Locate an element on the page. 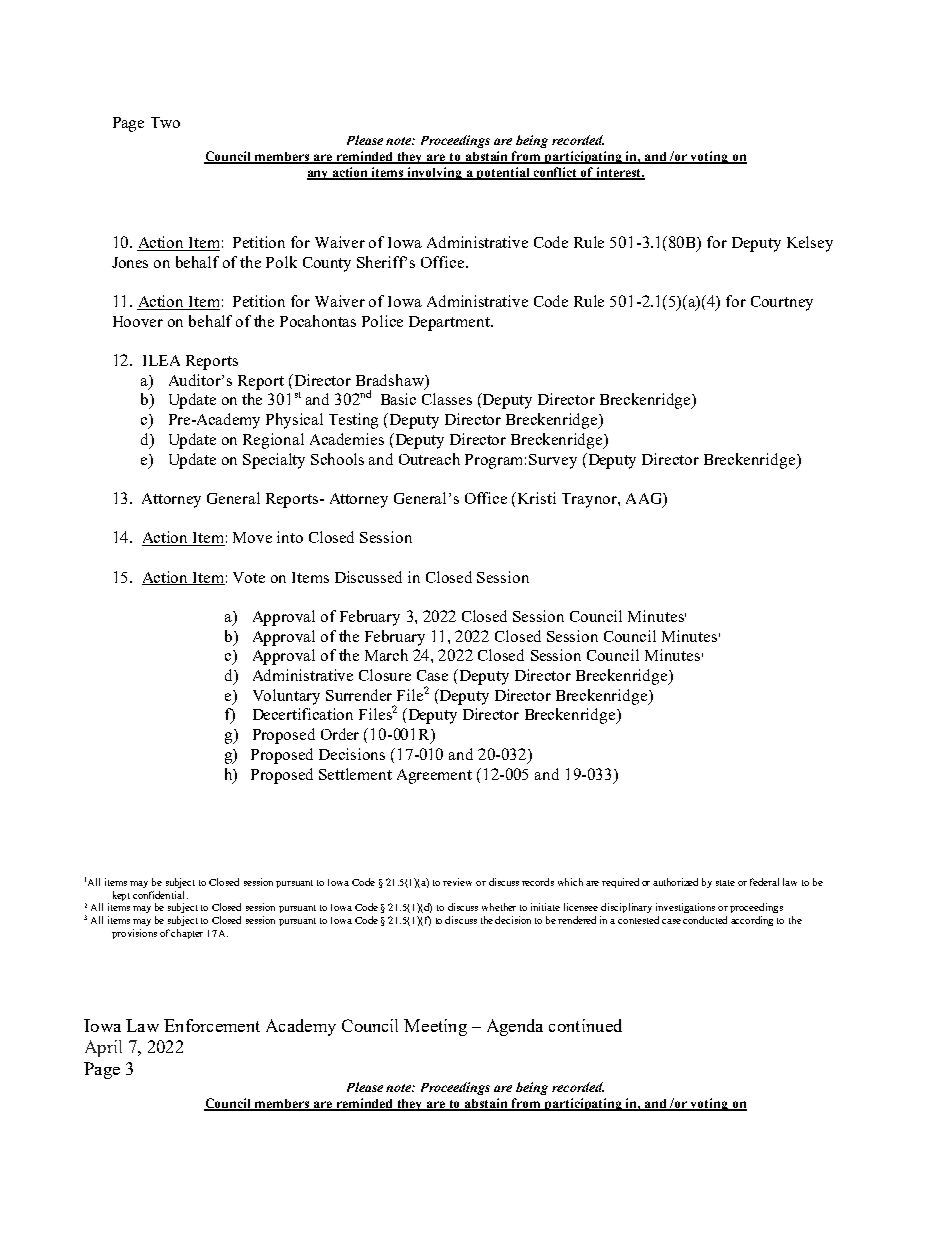 This page has width=952, height=1233. Enforcement is located at coordinates (212, 1025).
